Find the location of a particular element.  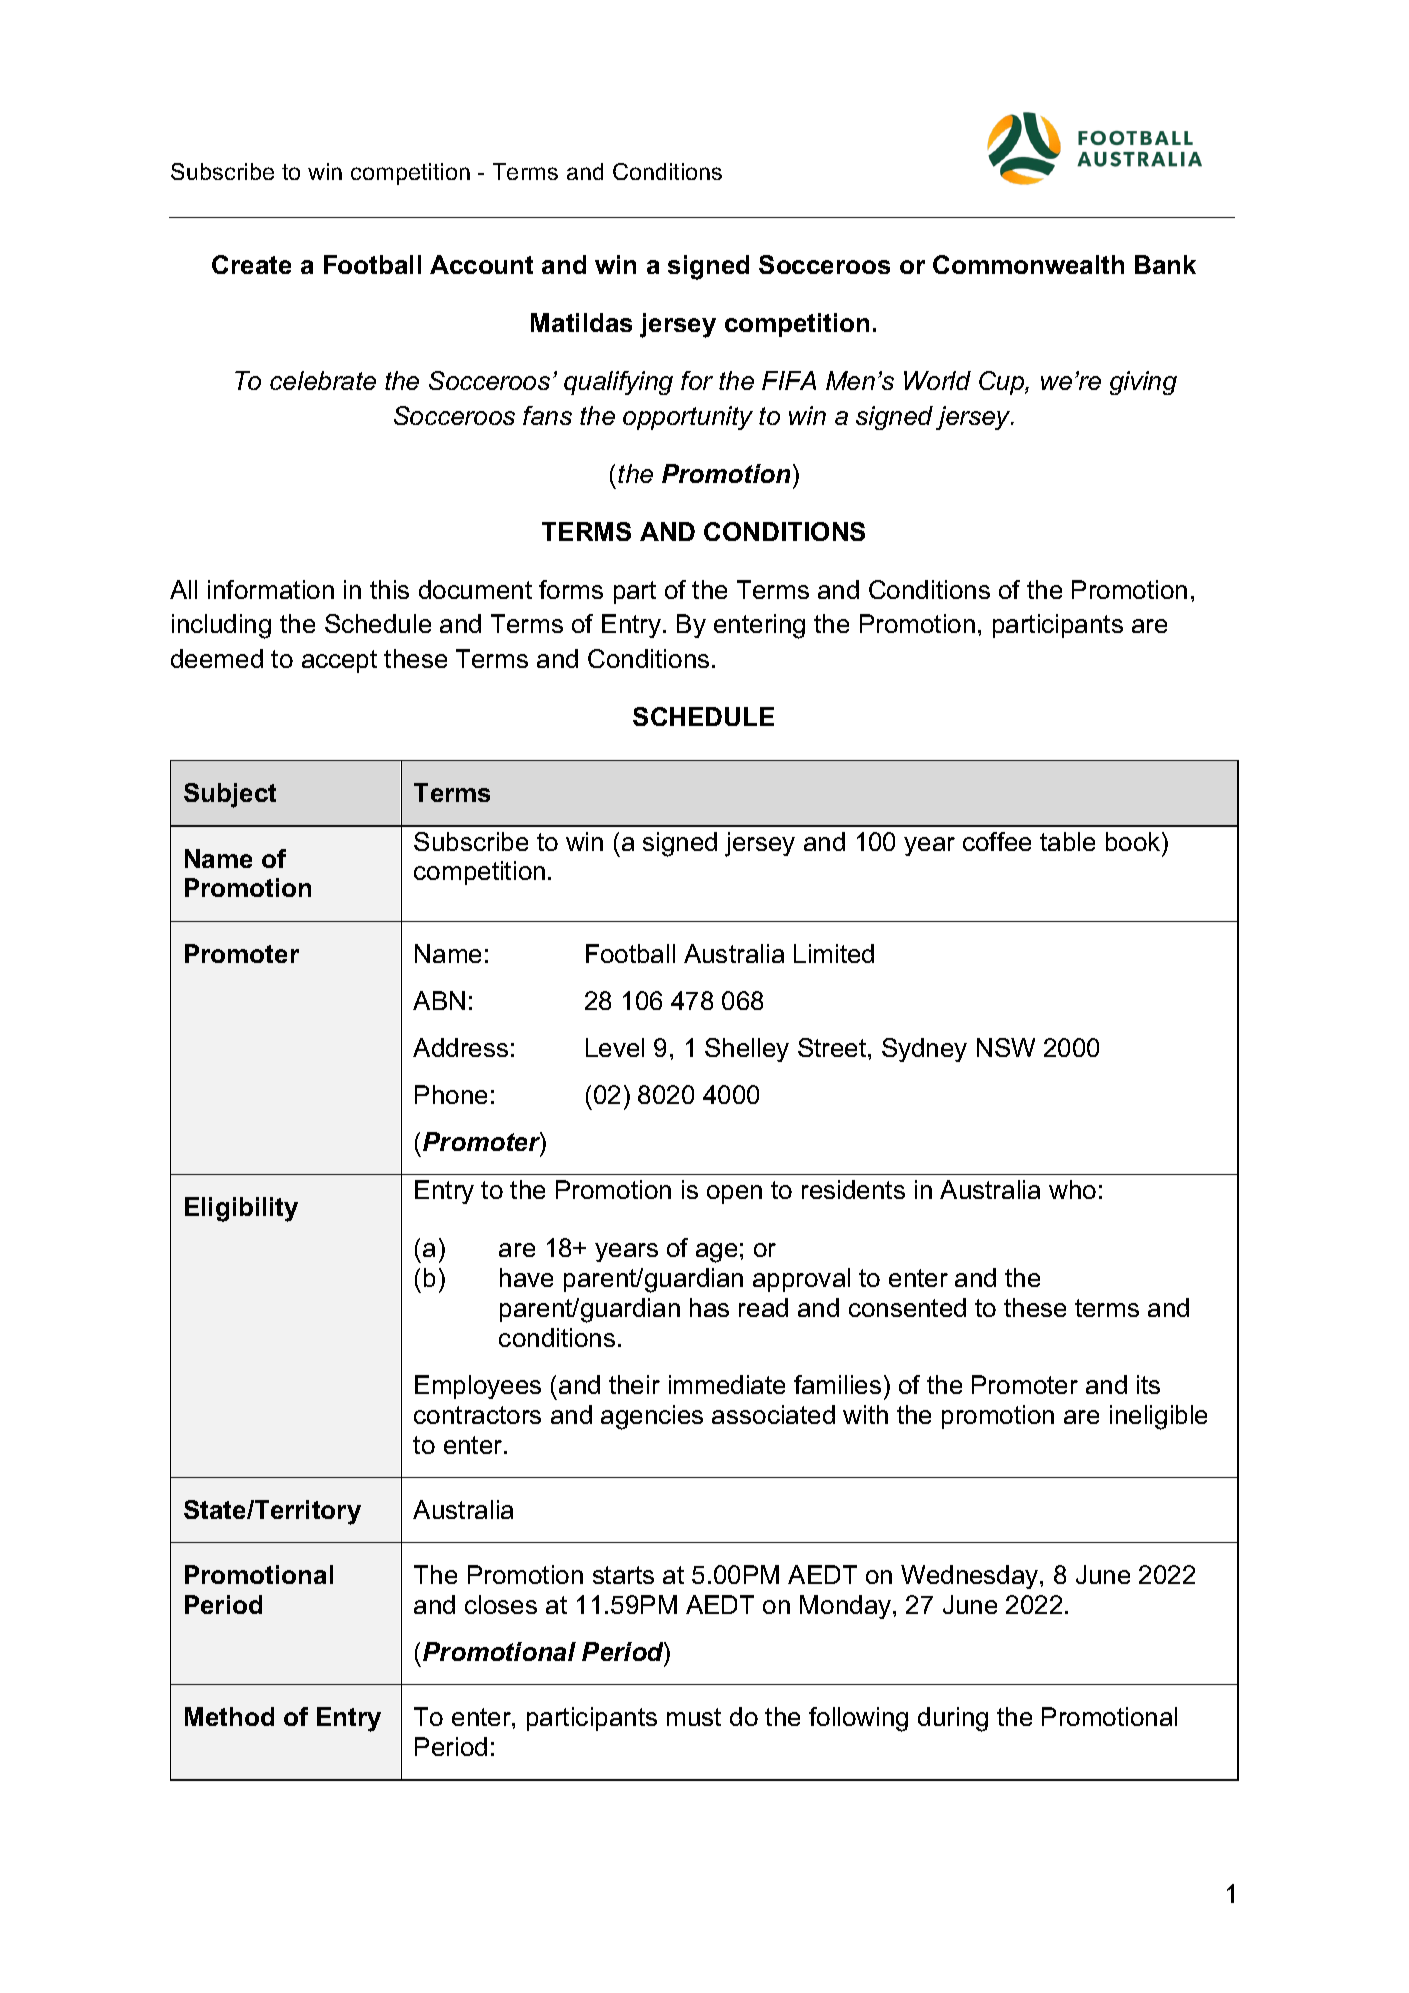

Commonwealth is located at coordinates (1028, 264).
